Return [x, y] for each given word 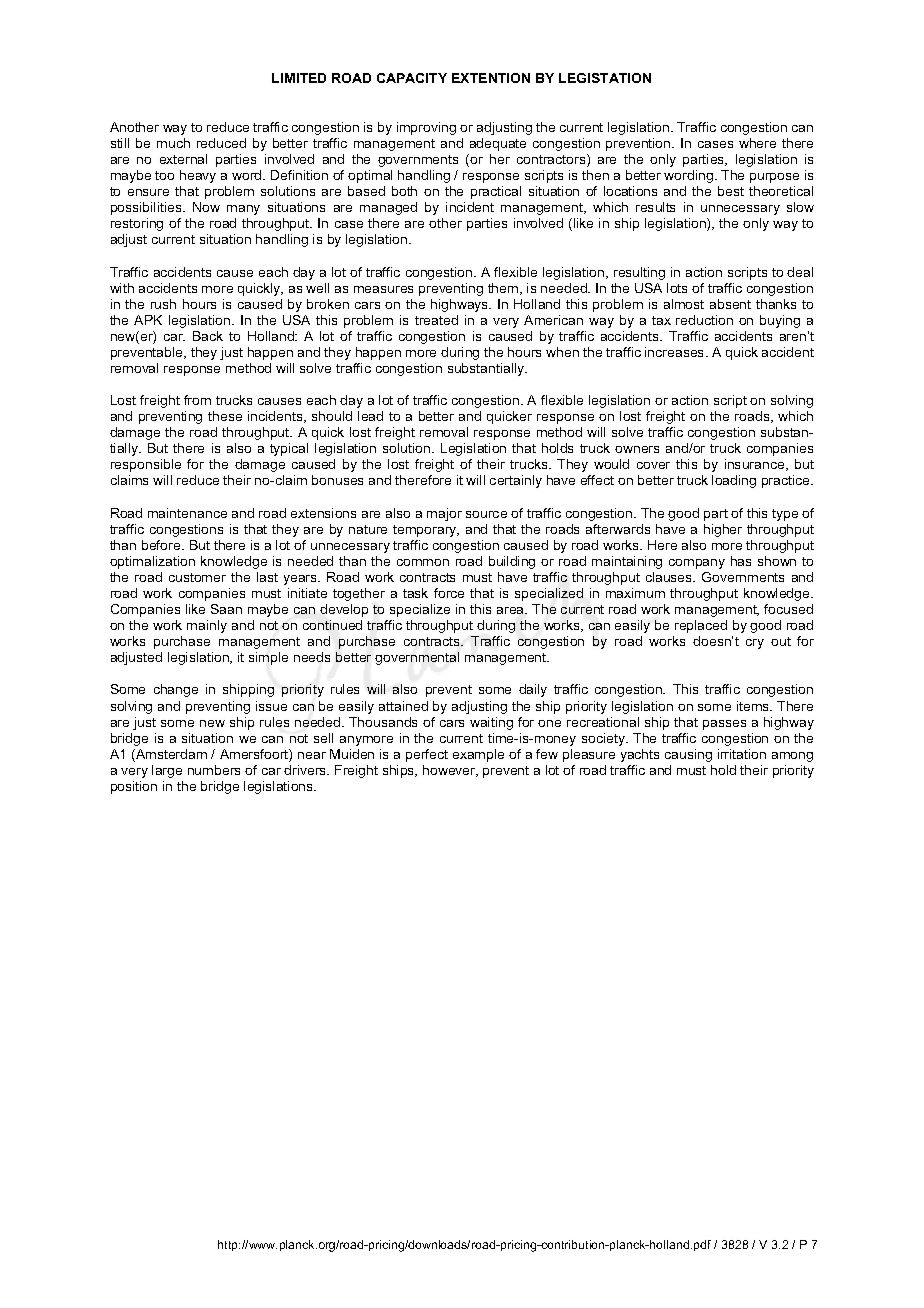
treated [436, 320]
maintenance [187, 513]
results [655, 207]
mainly [207, 626]
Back [208, 336]
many [243, 210]
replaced [701, 626]
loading [734, 481]
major [444, 514]
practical [496, 192]
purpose [774, 178]
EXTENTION [491, 78]
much [173, 143]
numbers [214, 770]
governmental [417, 658]
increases [676, 352]
